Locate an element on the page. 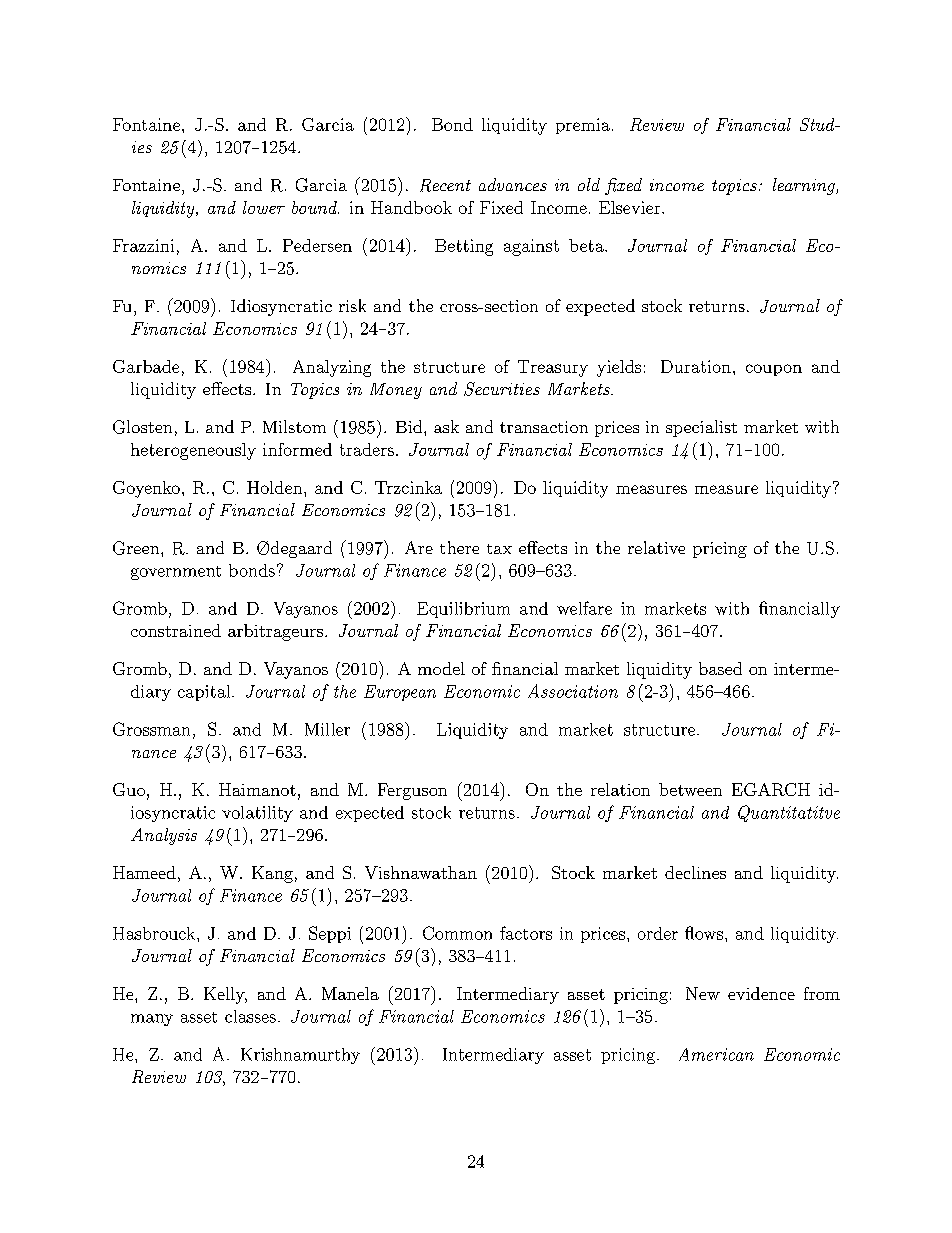  Ferguson is located at coordinates (412, 791).
